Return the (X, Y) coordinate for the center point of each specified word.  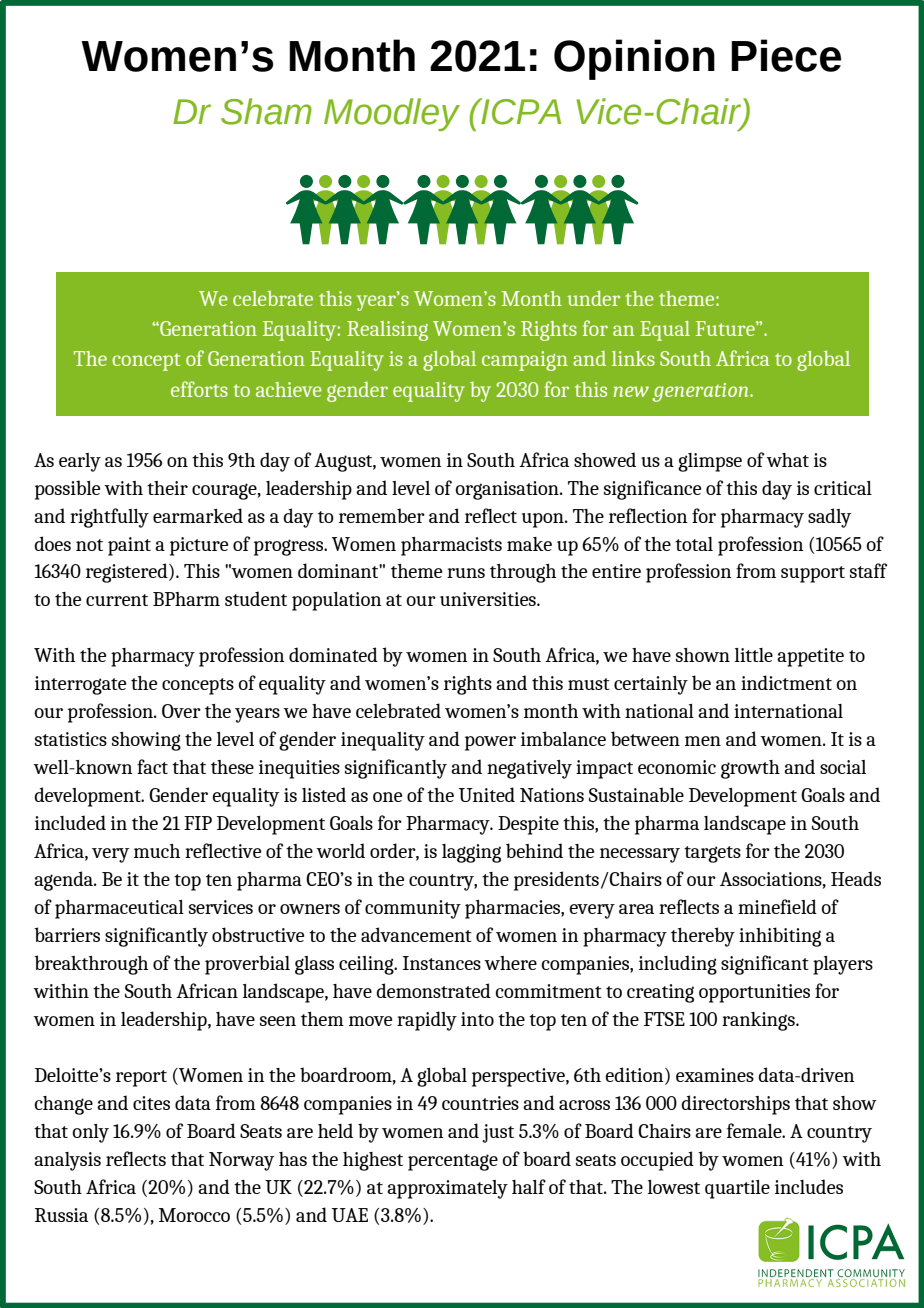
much (157, 851)
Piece (786, 55)
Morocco (194, 1215)
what (787, 460)
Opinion (634, 59)
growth (750, 769)
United (487, 794)
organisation (508, 490)
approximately (447, 1189)
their (167, 488)
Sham (266, 111)
